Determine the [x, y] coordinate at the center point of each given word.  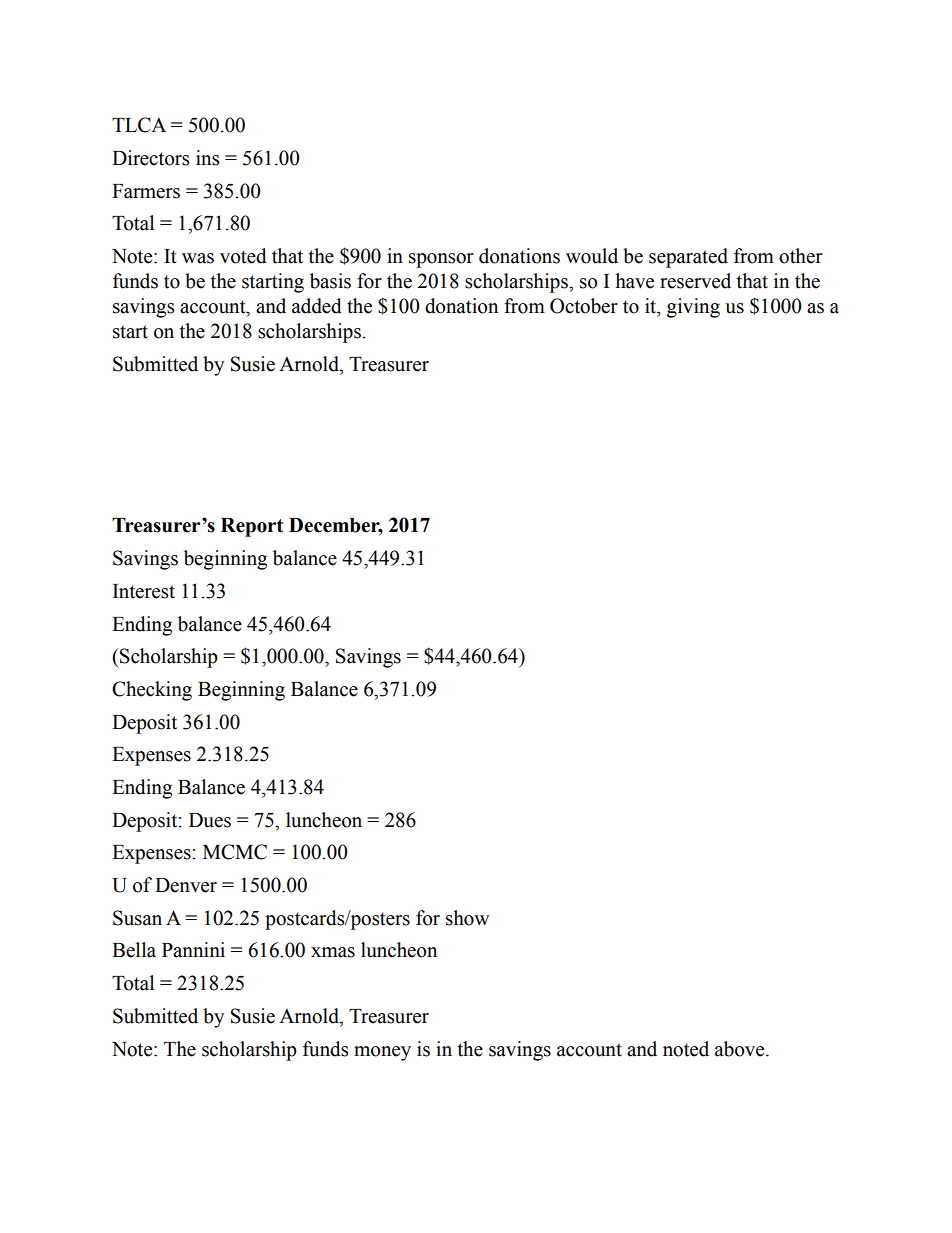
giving [693, 308]
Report [252, 527]
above [741, 1049]
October [584, 306]
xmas [333, 952]
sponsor [441, 260]
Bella [134, 950]
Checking [152, 691]
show [467, 918]
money [382, 1053]
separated [688, 258]
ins [208, 158]
